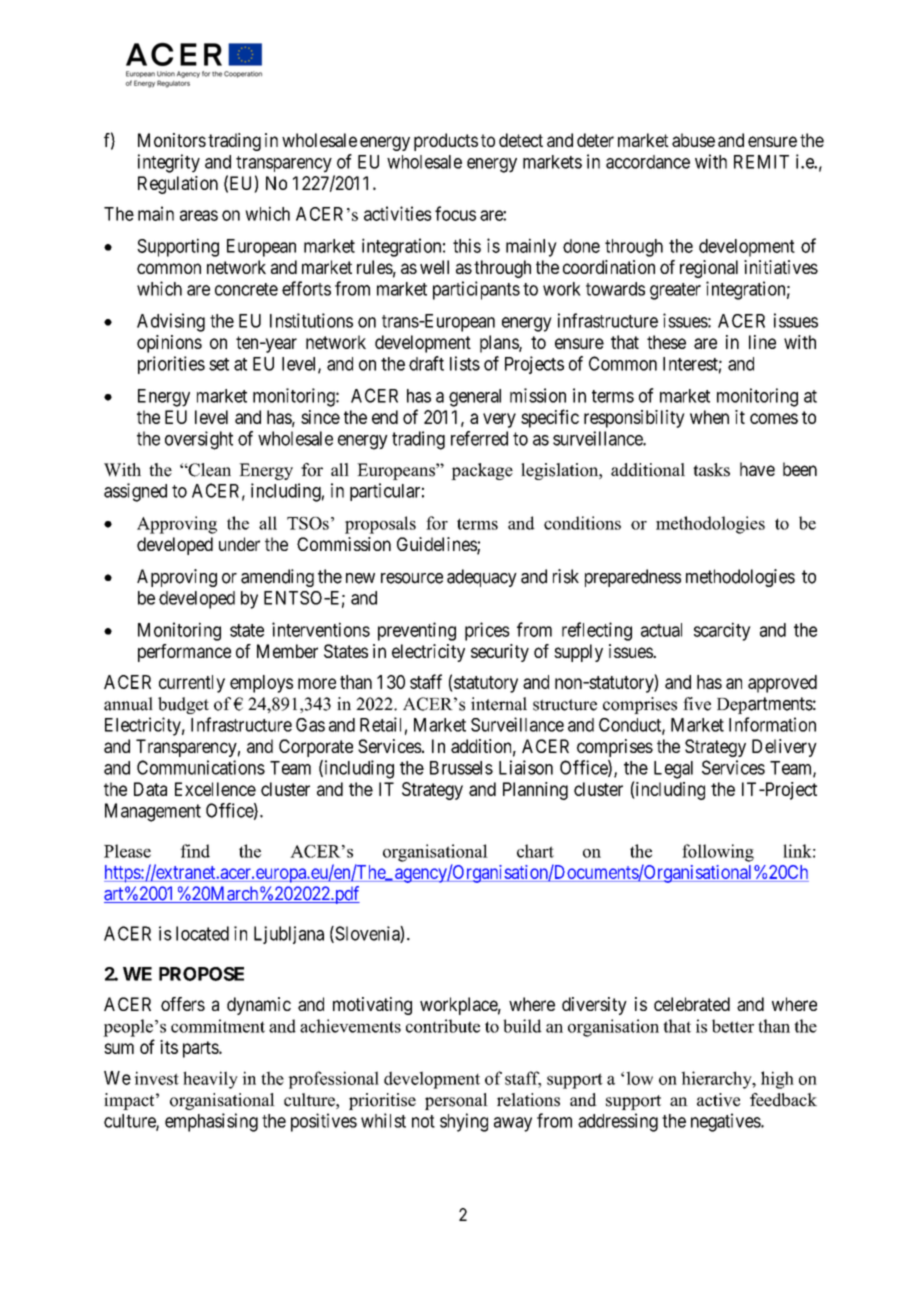 This image has height=1307, width=924. Describe the element at coordinates (487, 631) in the image. I see `prices` at that location.
